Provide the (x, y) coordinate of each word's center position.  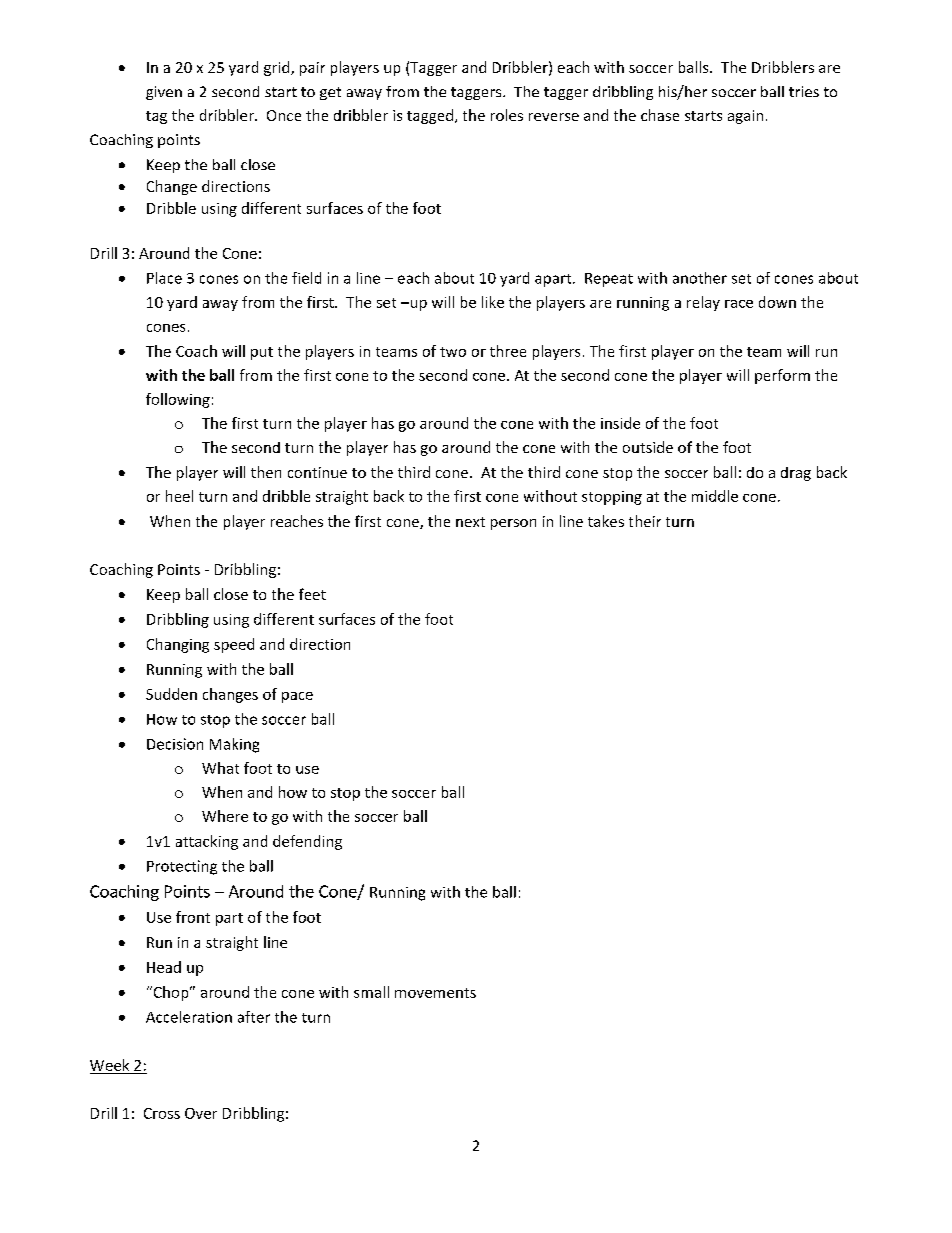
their (645, 521)
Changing (178, 645)
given (164, 93)
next (470, 522)
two (453, 352)
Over (201, 1113)
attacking (207, 842)
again (745, 117)
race (739, 304)
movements (435, 993)
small (371, 992)
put (262, 353)
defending (307, 842)
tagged (431, 116)
